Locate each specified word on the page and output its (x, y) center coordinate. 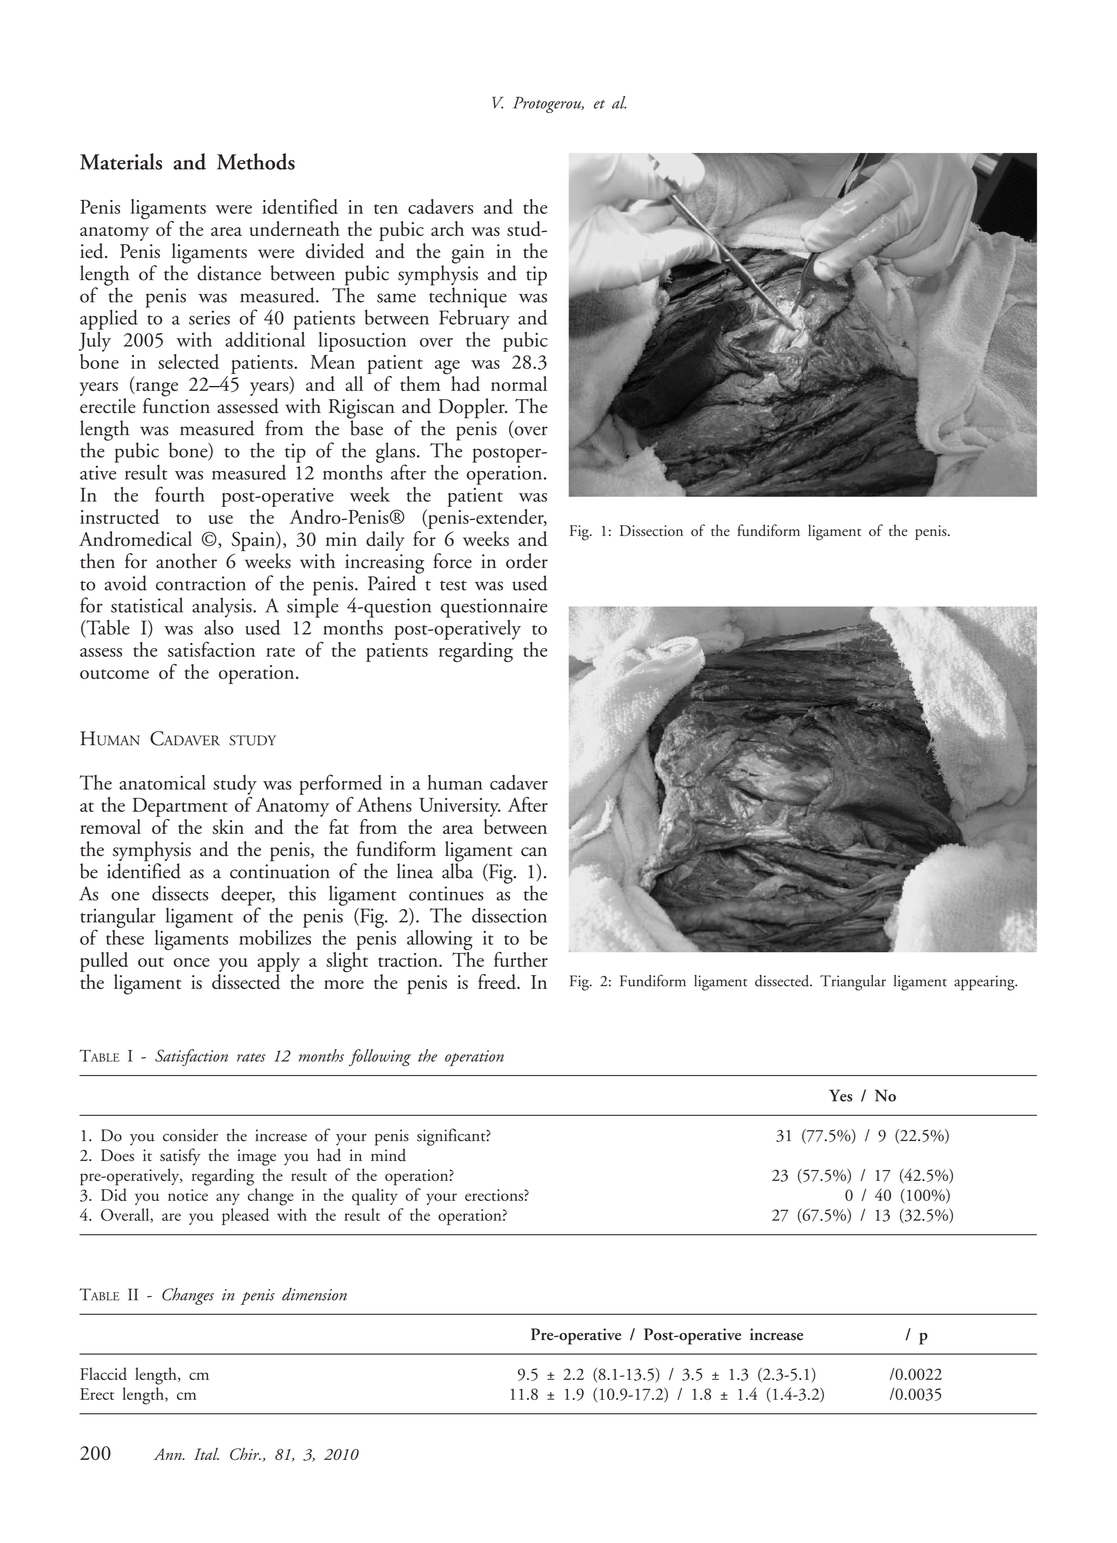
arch (447, 228)
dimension (314, 1294)
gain (468, 254)
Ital (206, 1454)
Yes (840, 1095)
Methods (256, 161)
